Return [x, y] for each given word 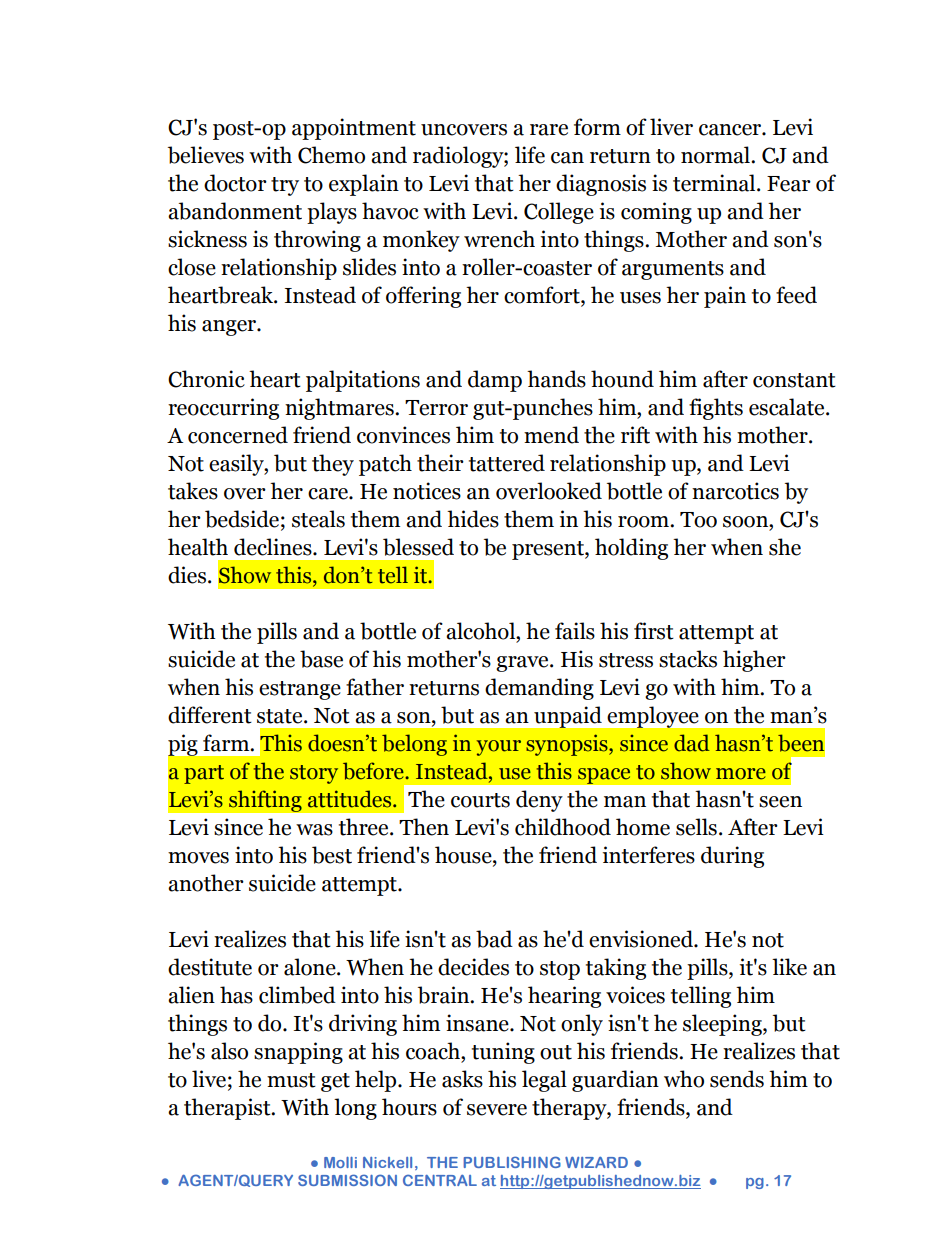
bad [494, 939]
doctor [235, 183]
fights [716, 409]
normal [716, 155]
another [206, 883]
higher [754, 661]
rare [549, 130]
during [732, 857]
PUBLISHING [512, 1162]
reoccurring [223, 409]
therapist [228, 1109]
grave [523, 664]
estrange [300, 690]
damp [495, 381]
